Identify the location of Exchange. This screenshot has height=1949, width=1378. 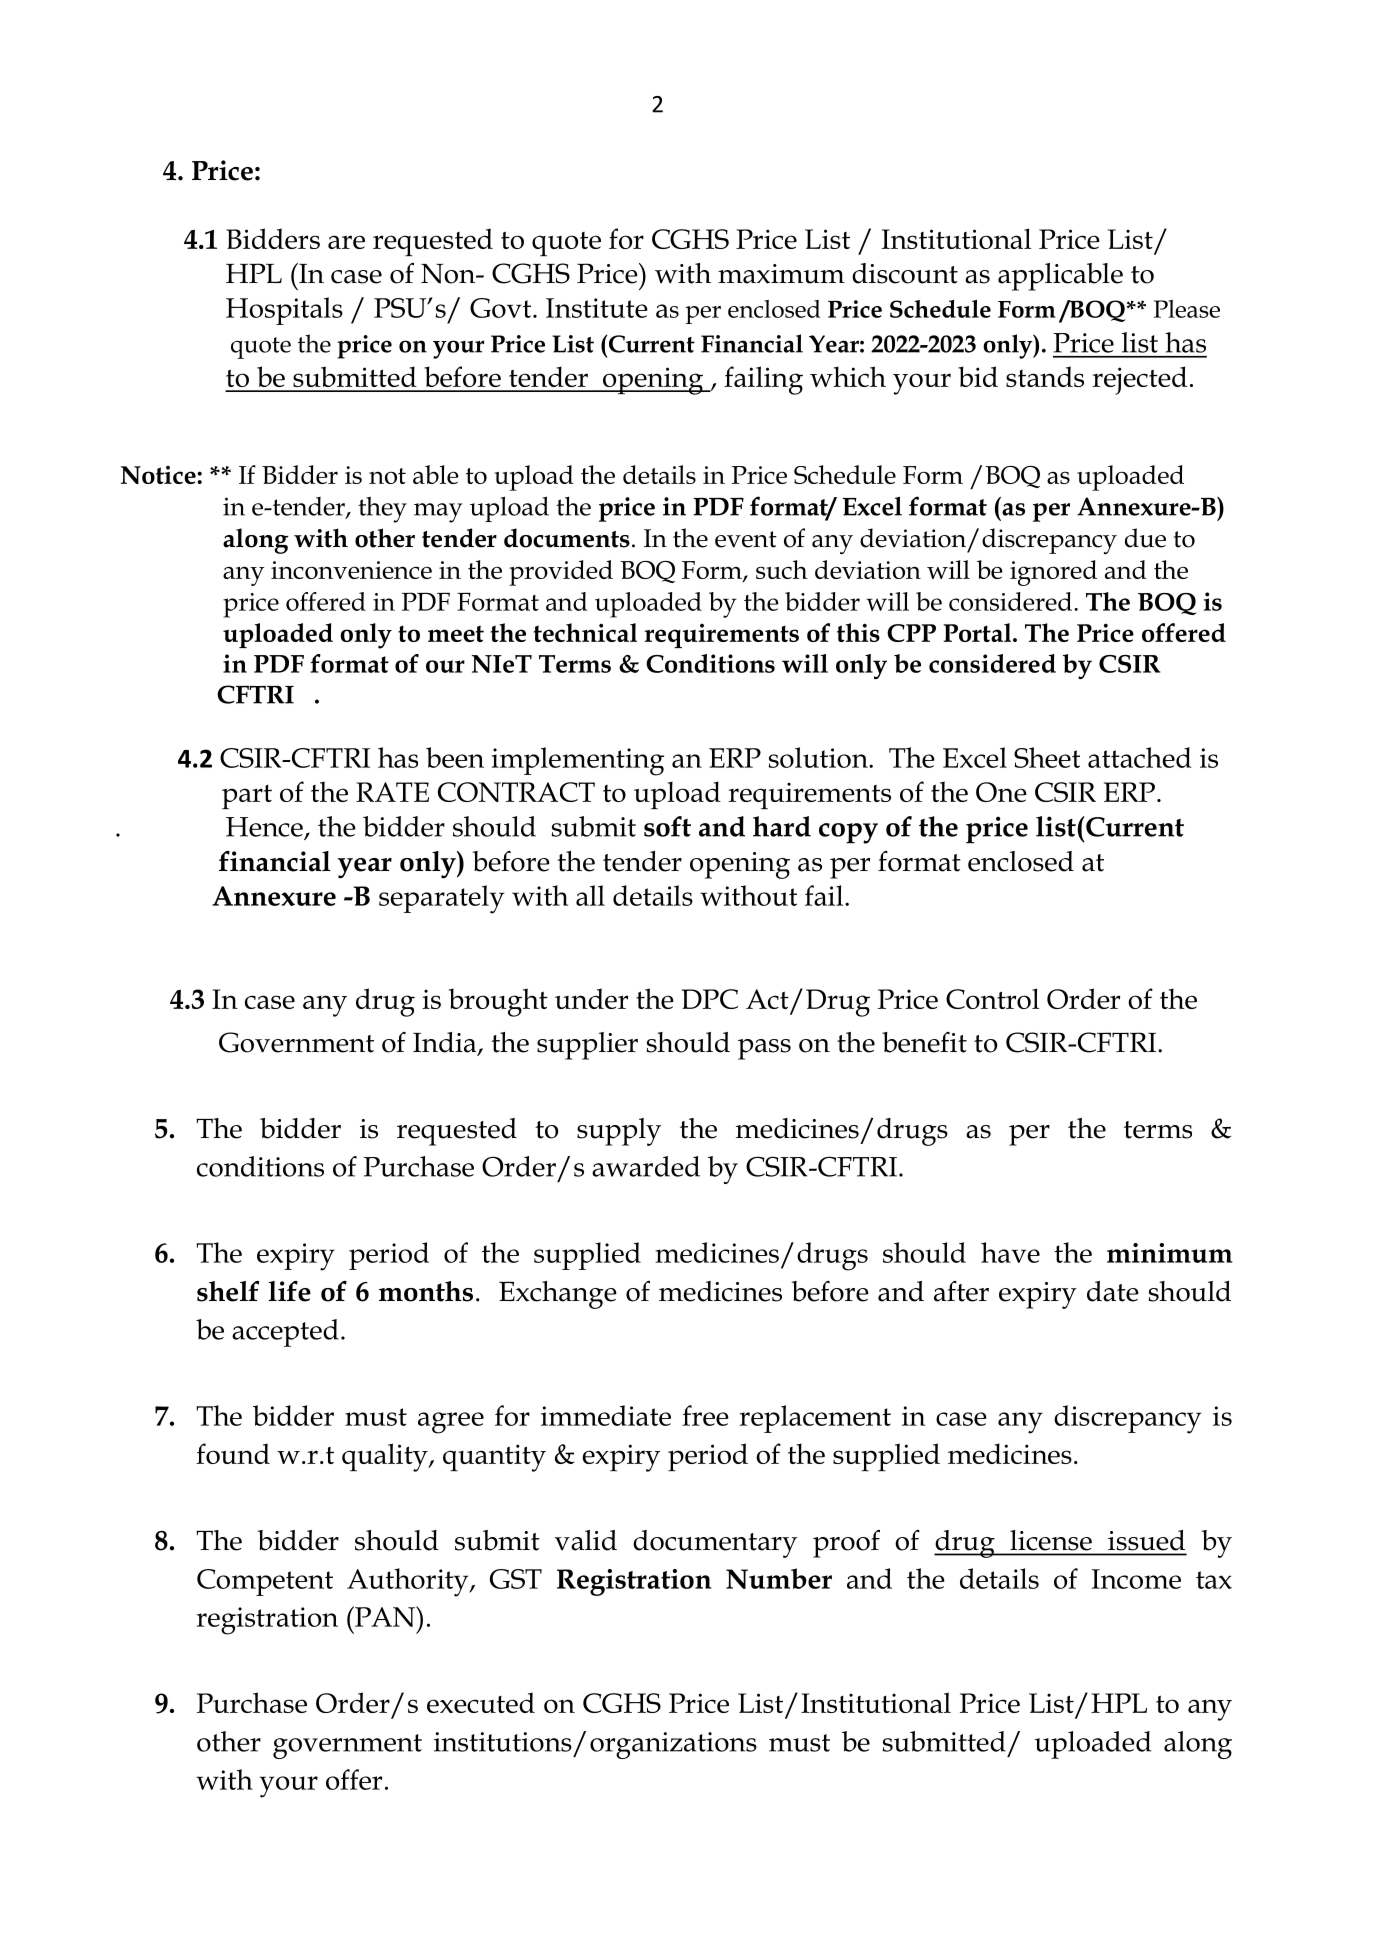
(558, 1295).
